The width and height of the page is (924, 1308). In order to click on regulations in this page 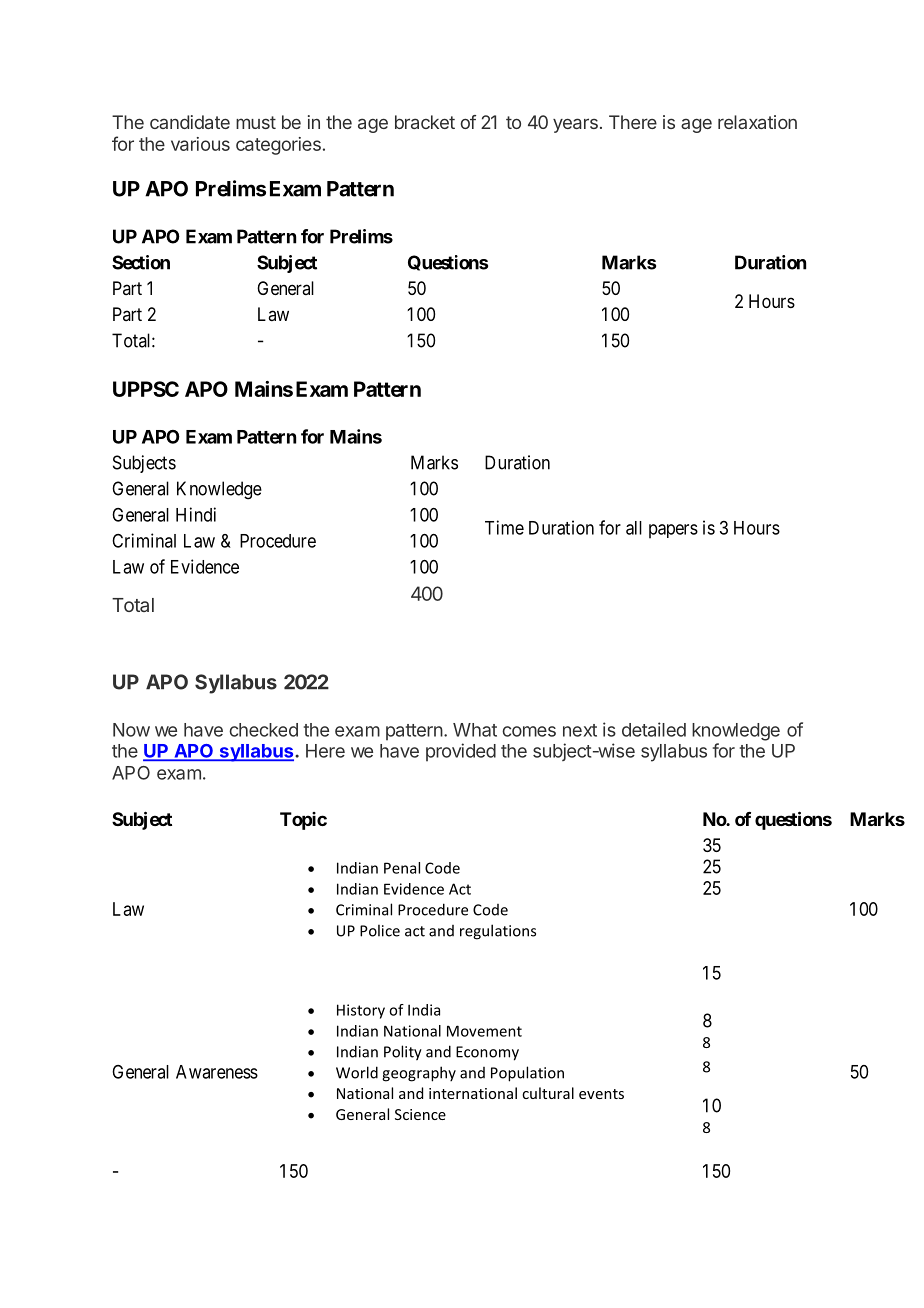, I will do `click(498, 932)`.
